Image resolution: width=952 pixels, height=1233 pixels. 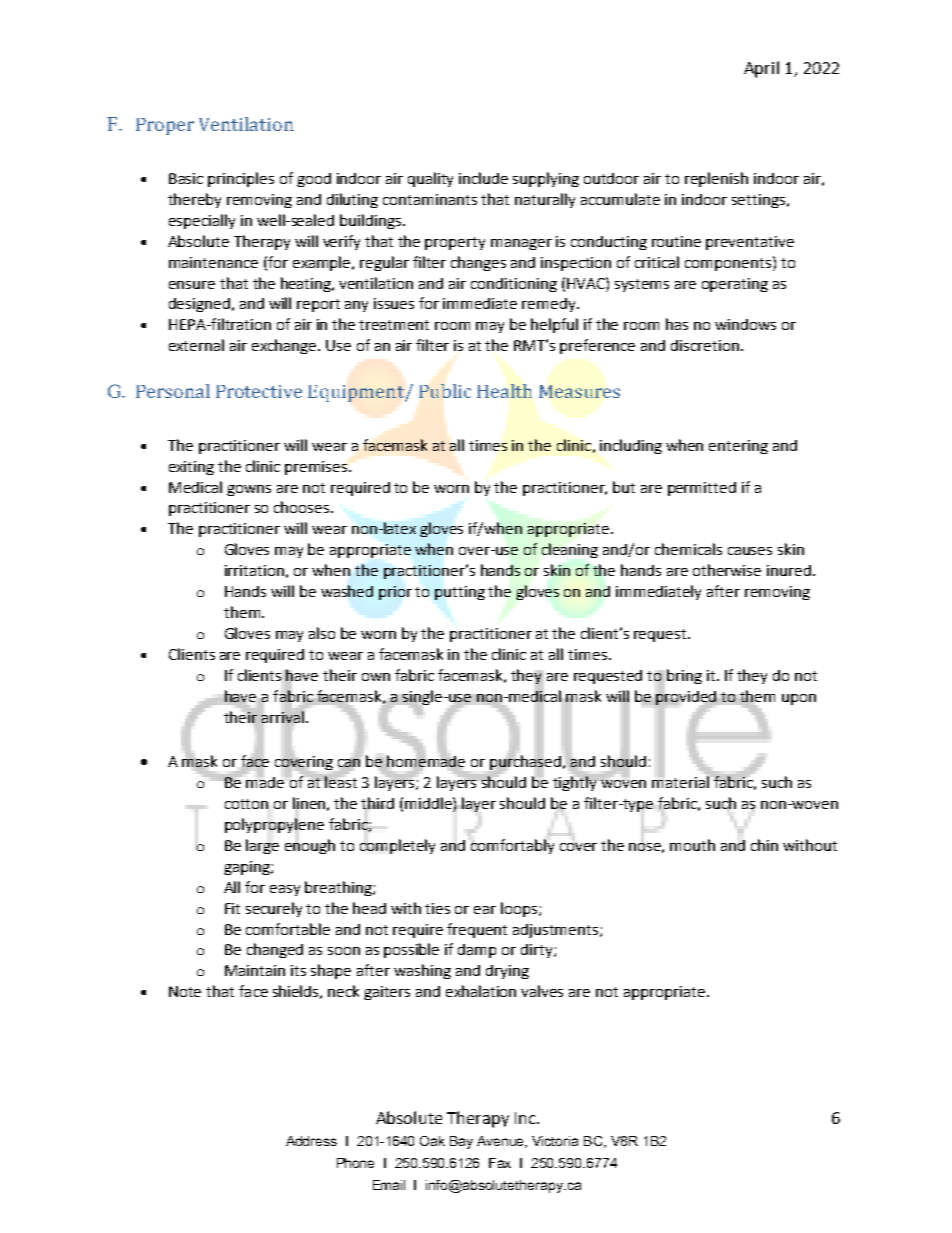 I want to click on Fax, so click(x=500, y=1163).
